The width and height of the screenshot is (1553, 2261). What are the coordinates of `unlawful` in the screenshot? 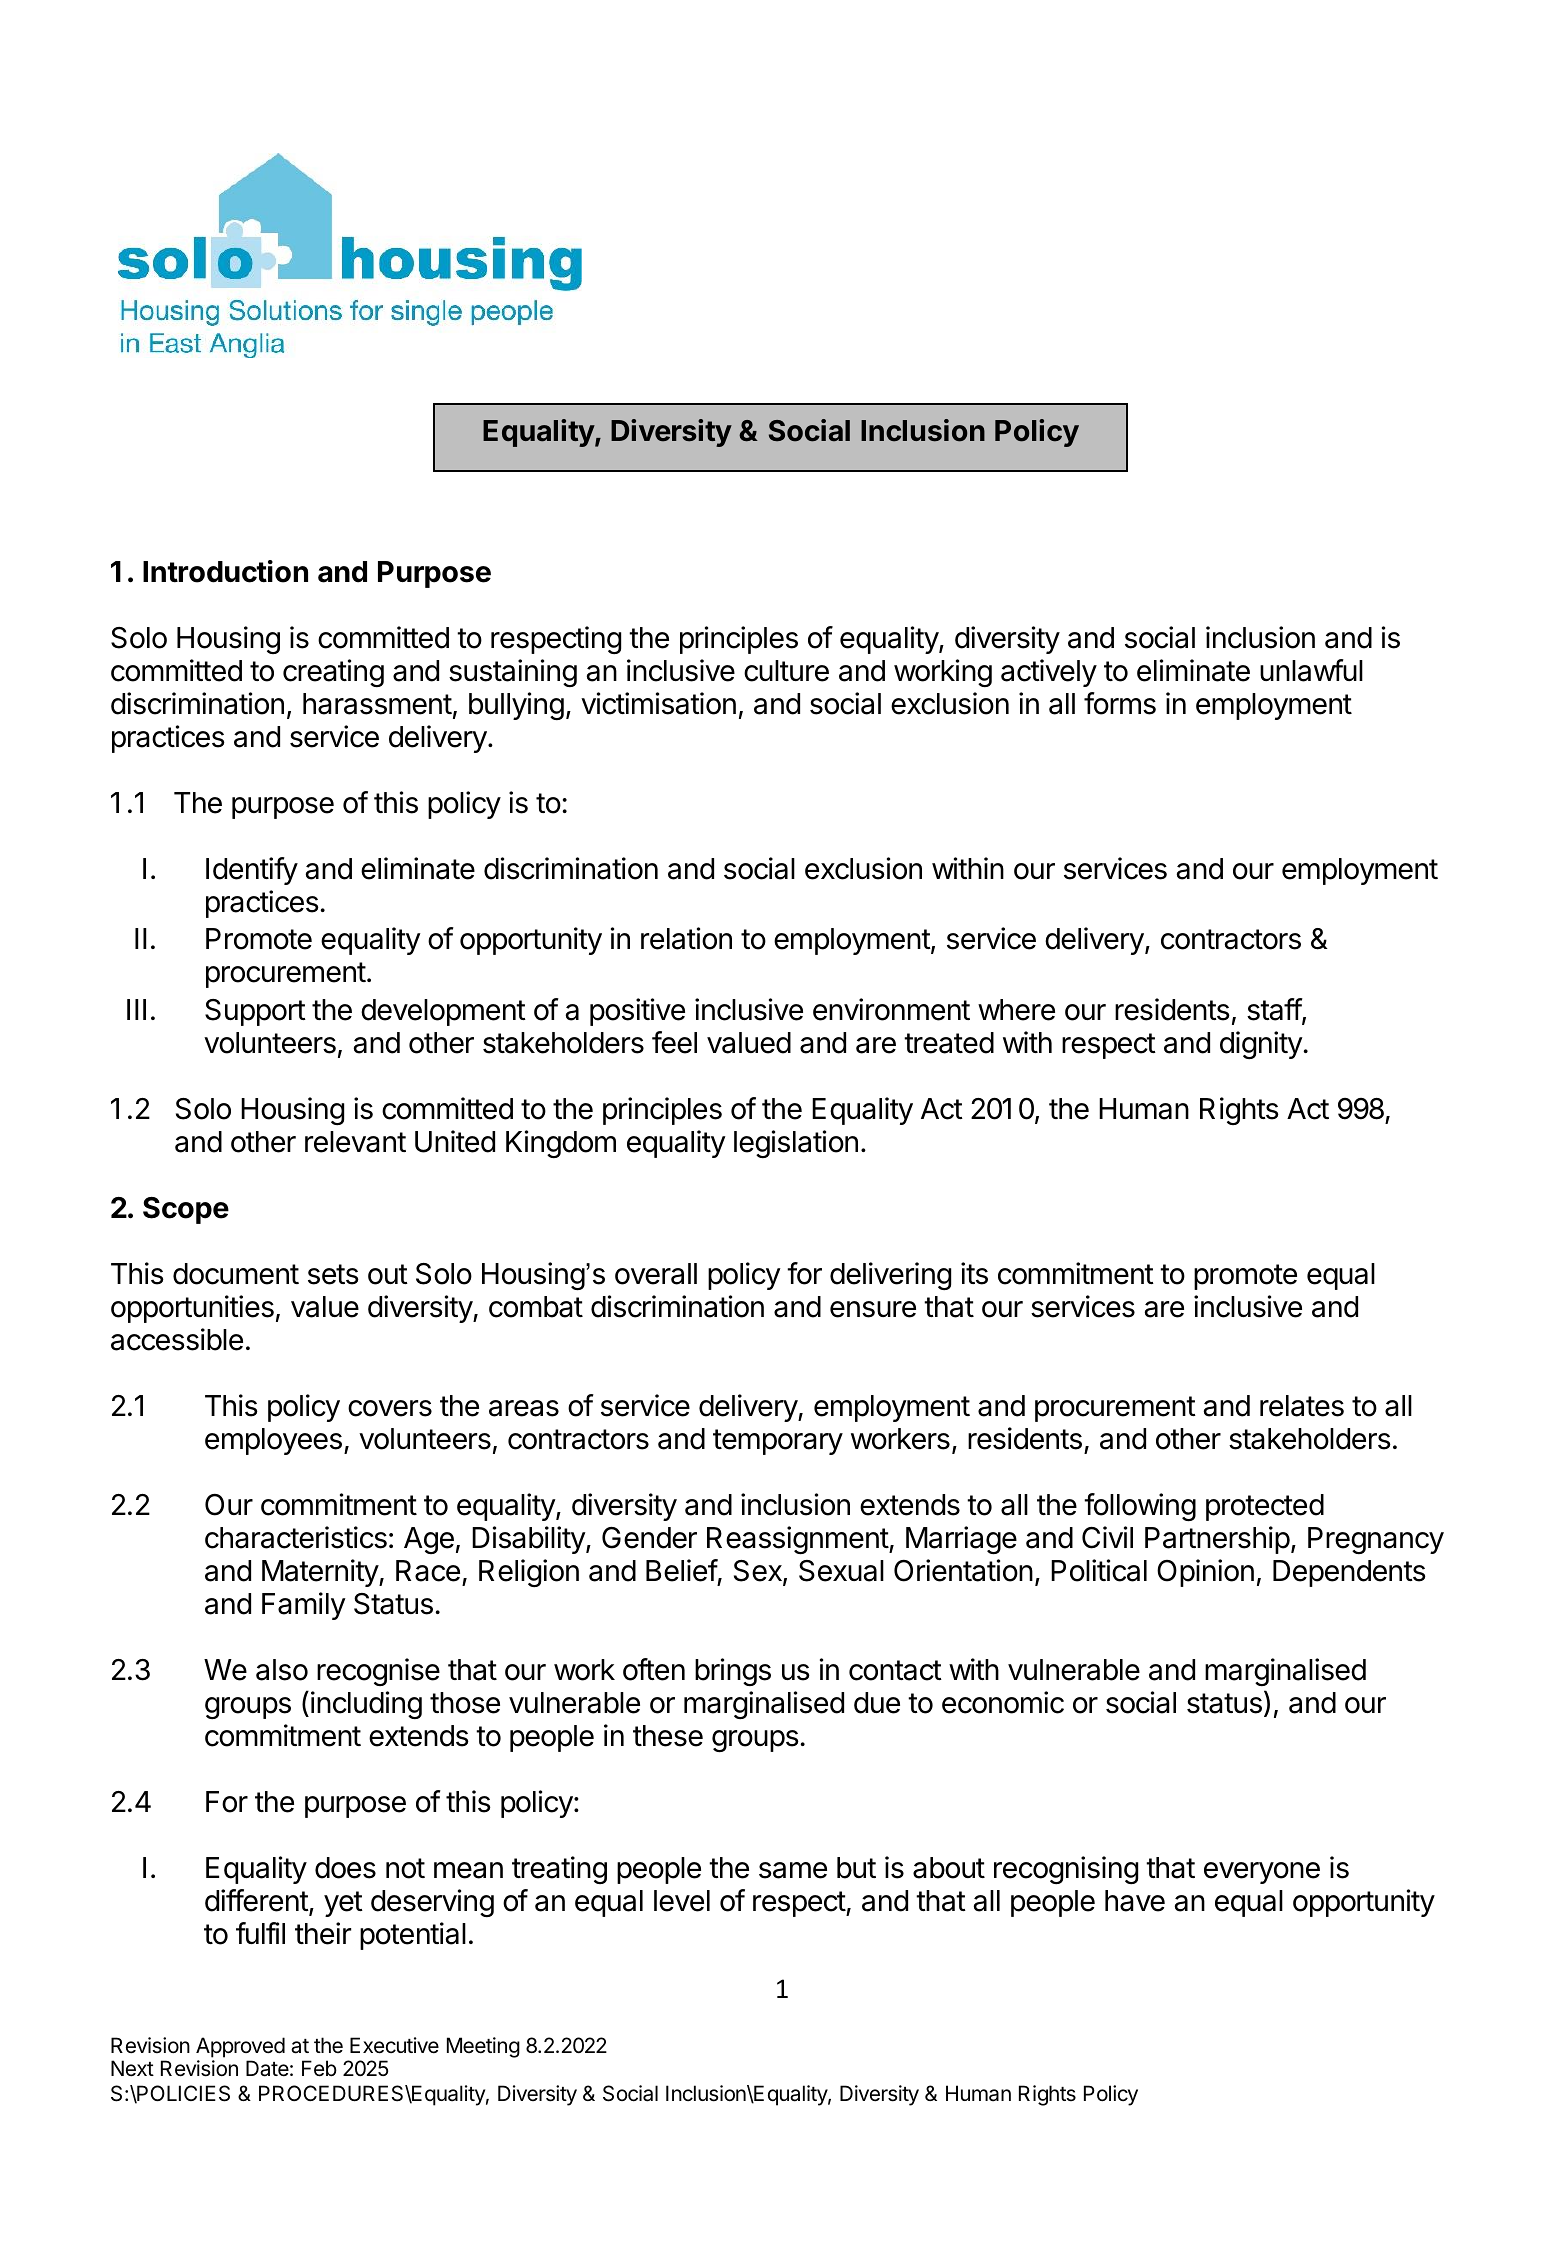 It's located at (1311, 670).
